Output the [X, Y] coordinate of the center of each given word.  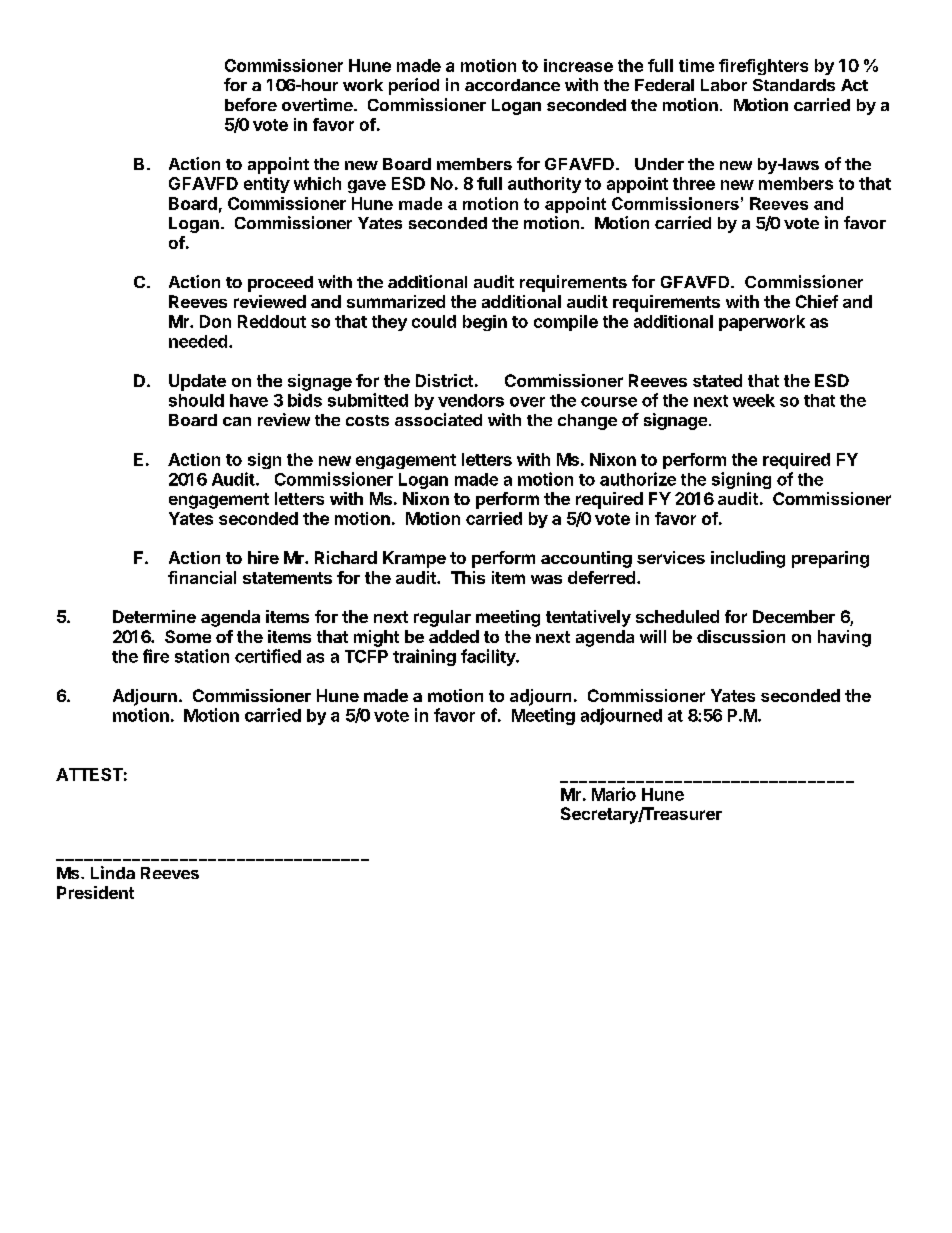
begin [485, 323]
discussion [741, 636]
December [794, 616]
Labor [724, 85]
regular [442, 618]
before [251, 104]
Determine [154, 616]
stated [717, 380]
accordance [512, 85]
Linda [113, 872]
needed [198, 341]
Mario [614, 794]
